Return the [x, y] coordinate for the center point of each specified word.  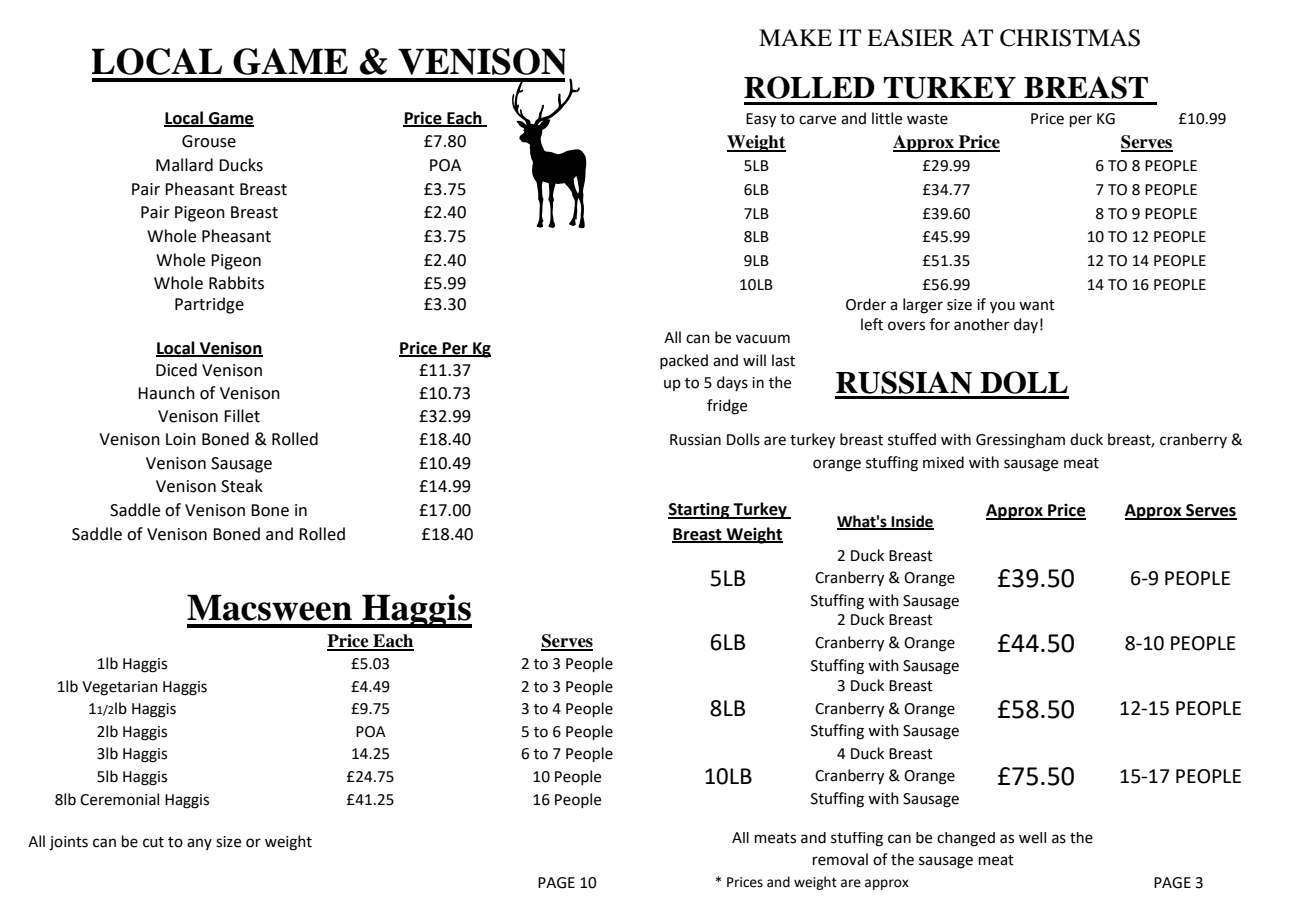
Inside [911, 522]
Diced [176, 370]
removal [840, 859]
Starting [700, 511]
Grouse [209, 141]
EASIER [910, 38]
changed [966, 839]
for [940, 324]
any [199, 844]
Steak [242, 486]
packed [684, 361]
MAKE [795, 37]
